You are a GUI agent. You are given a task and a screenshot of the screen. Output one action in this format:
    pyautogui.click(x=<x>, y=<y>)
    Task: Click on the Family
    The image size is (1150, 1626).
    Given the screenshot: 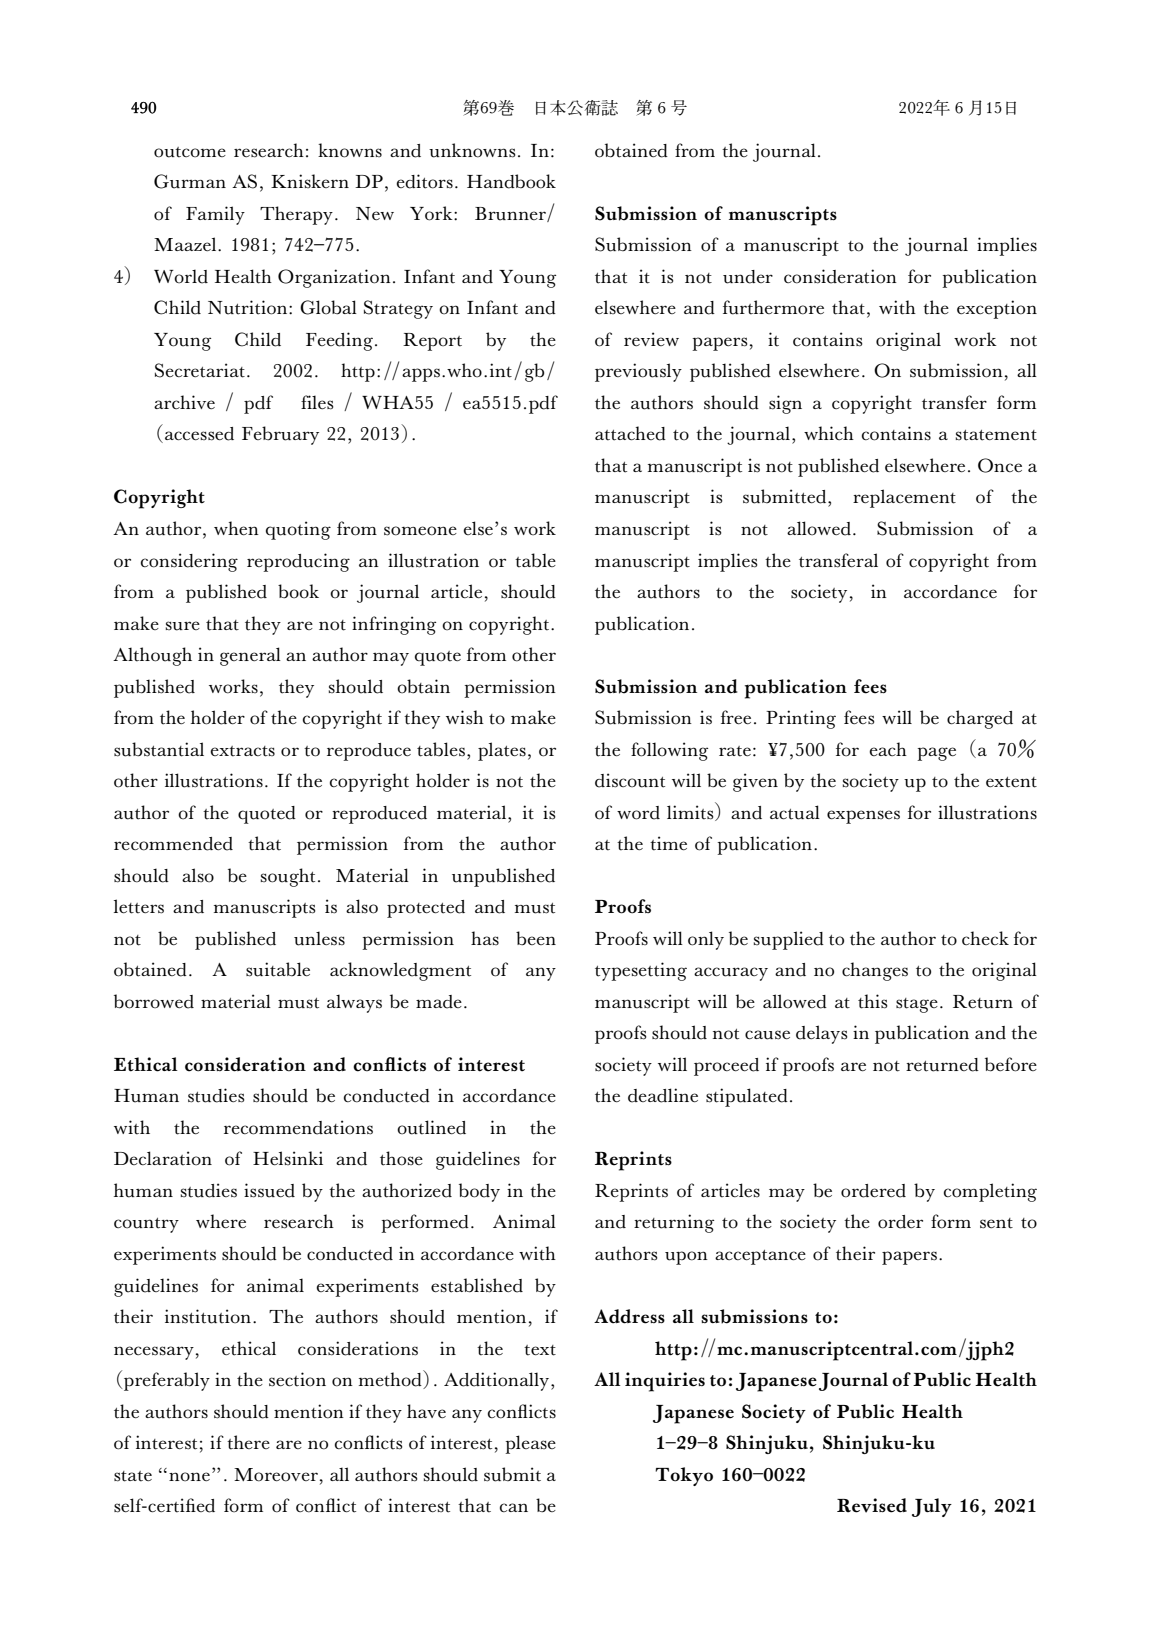 What is the action you would take?
    pyautogui.click(x=215, y=215)
